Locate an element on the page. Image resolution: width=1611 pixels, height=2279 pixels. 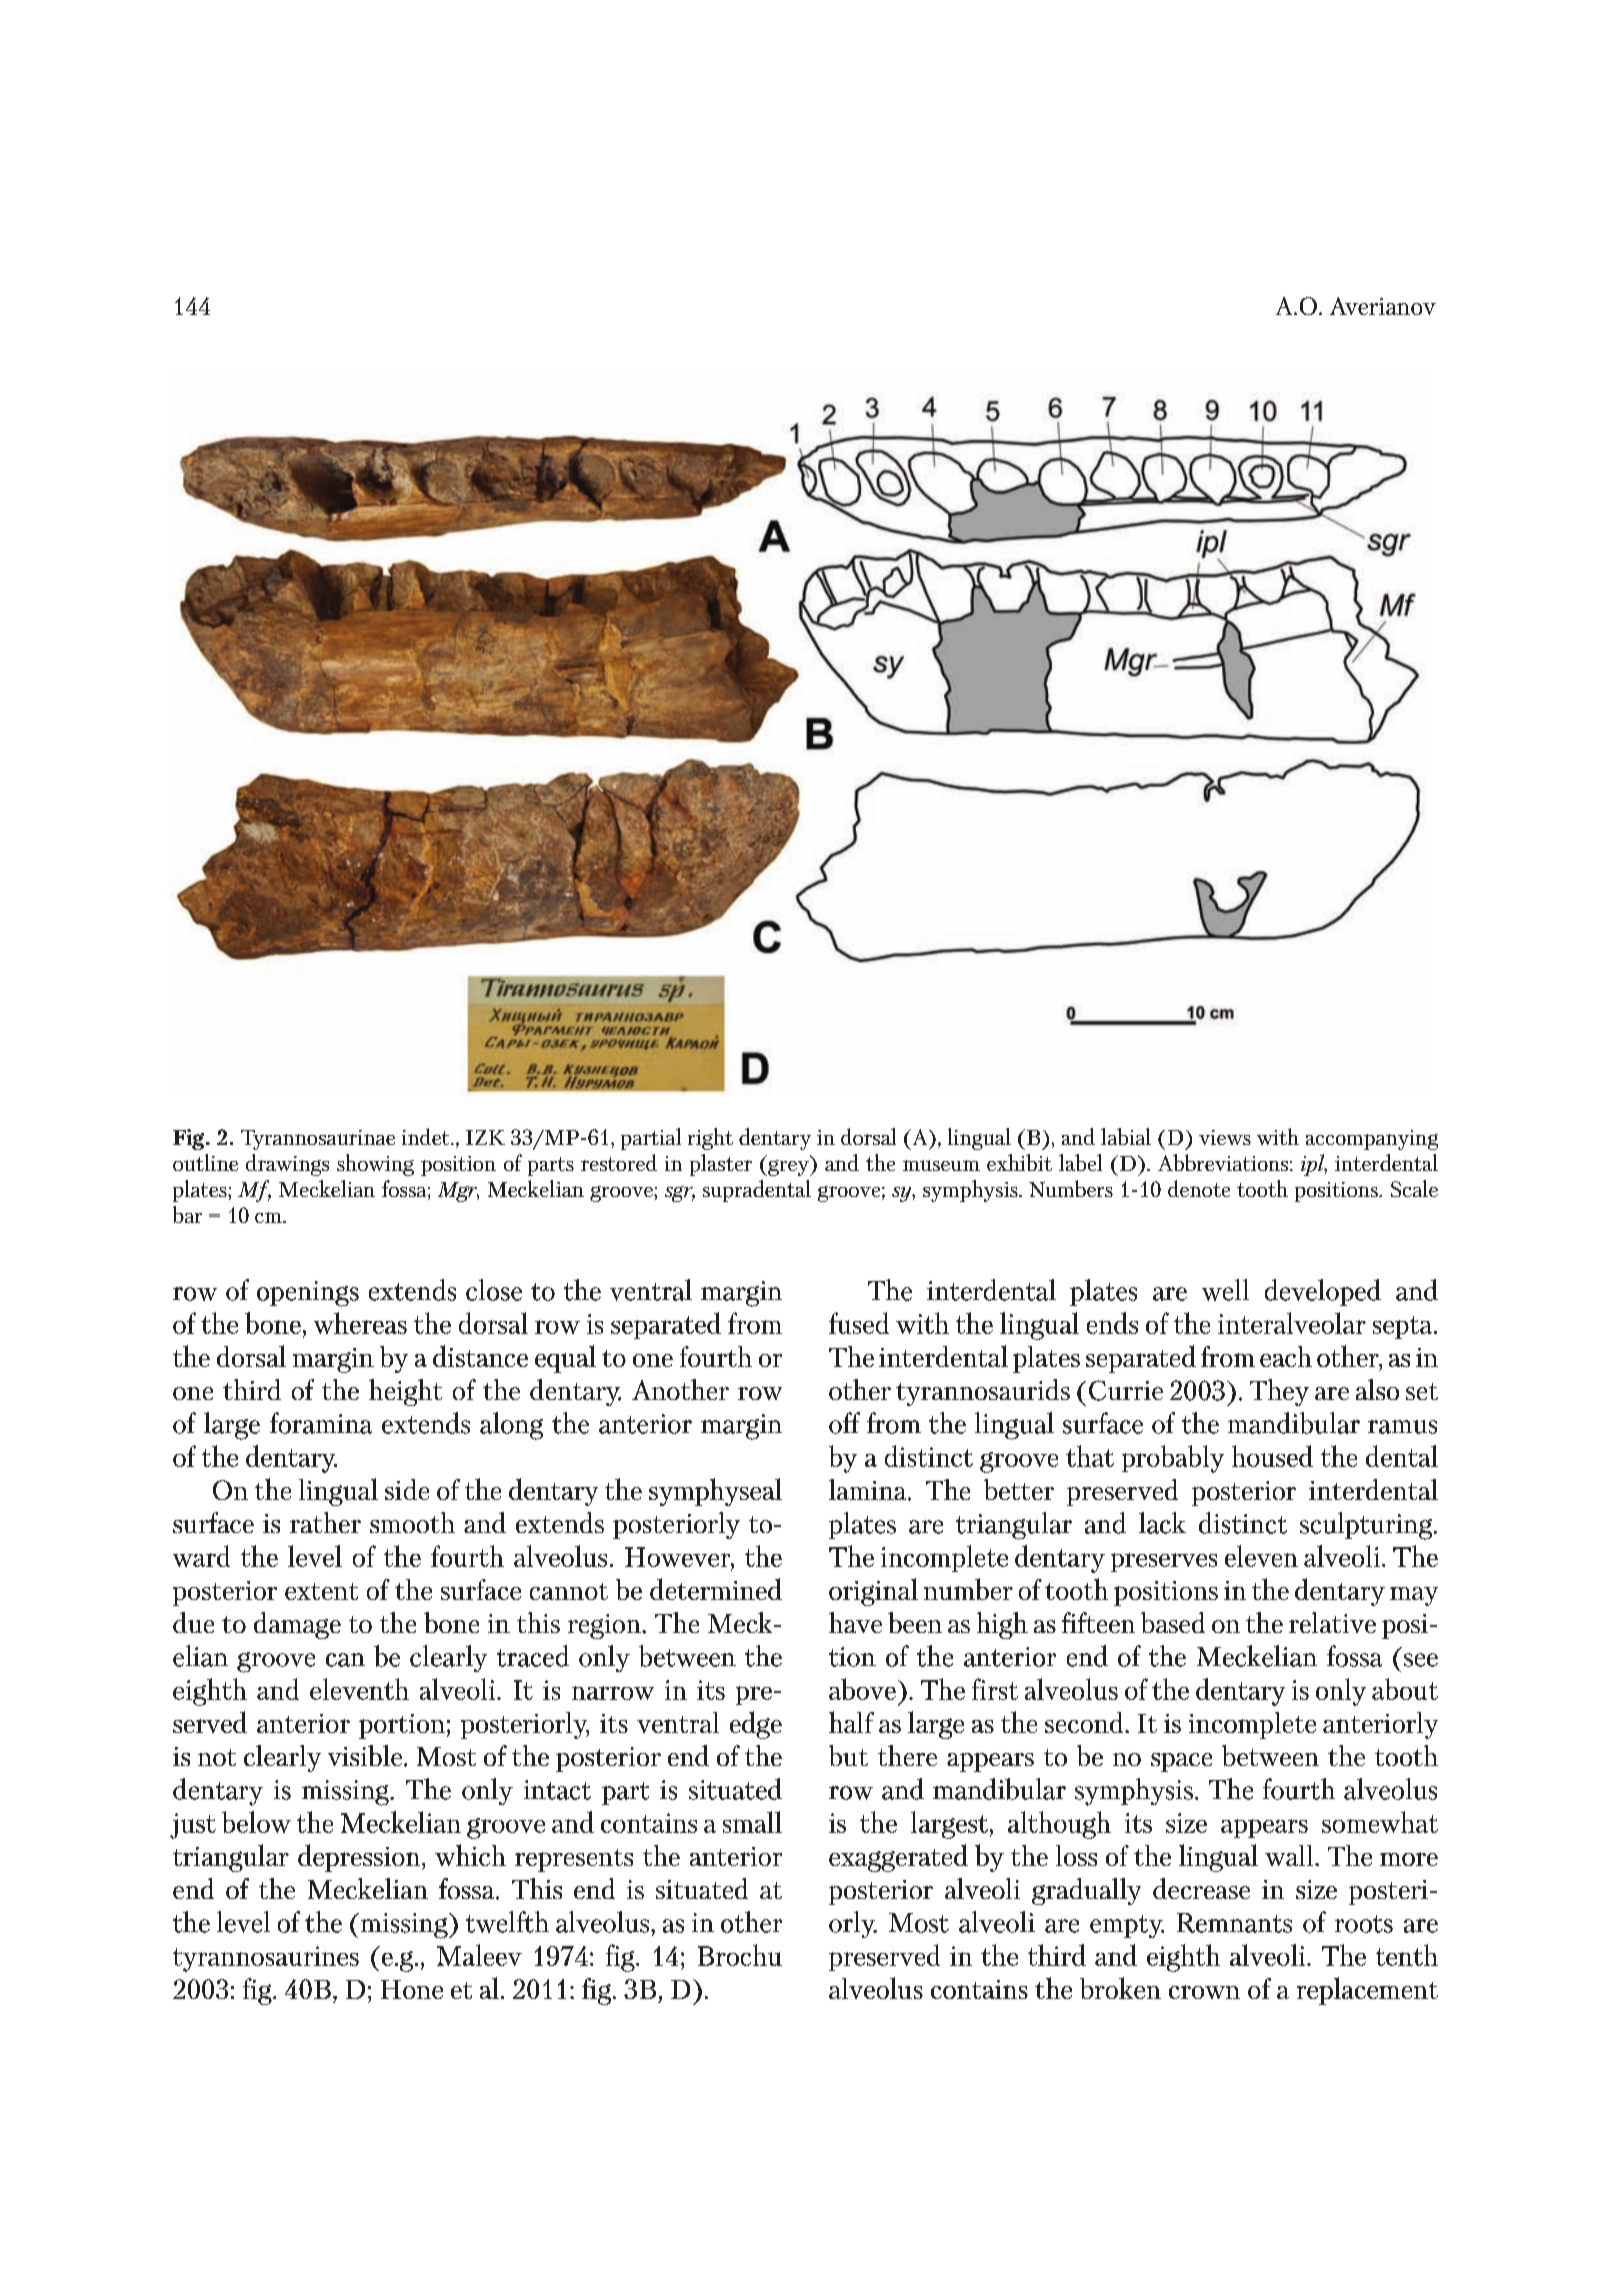
original is located at coordinates (873, 1592).
